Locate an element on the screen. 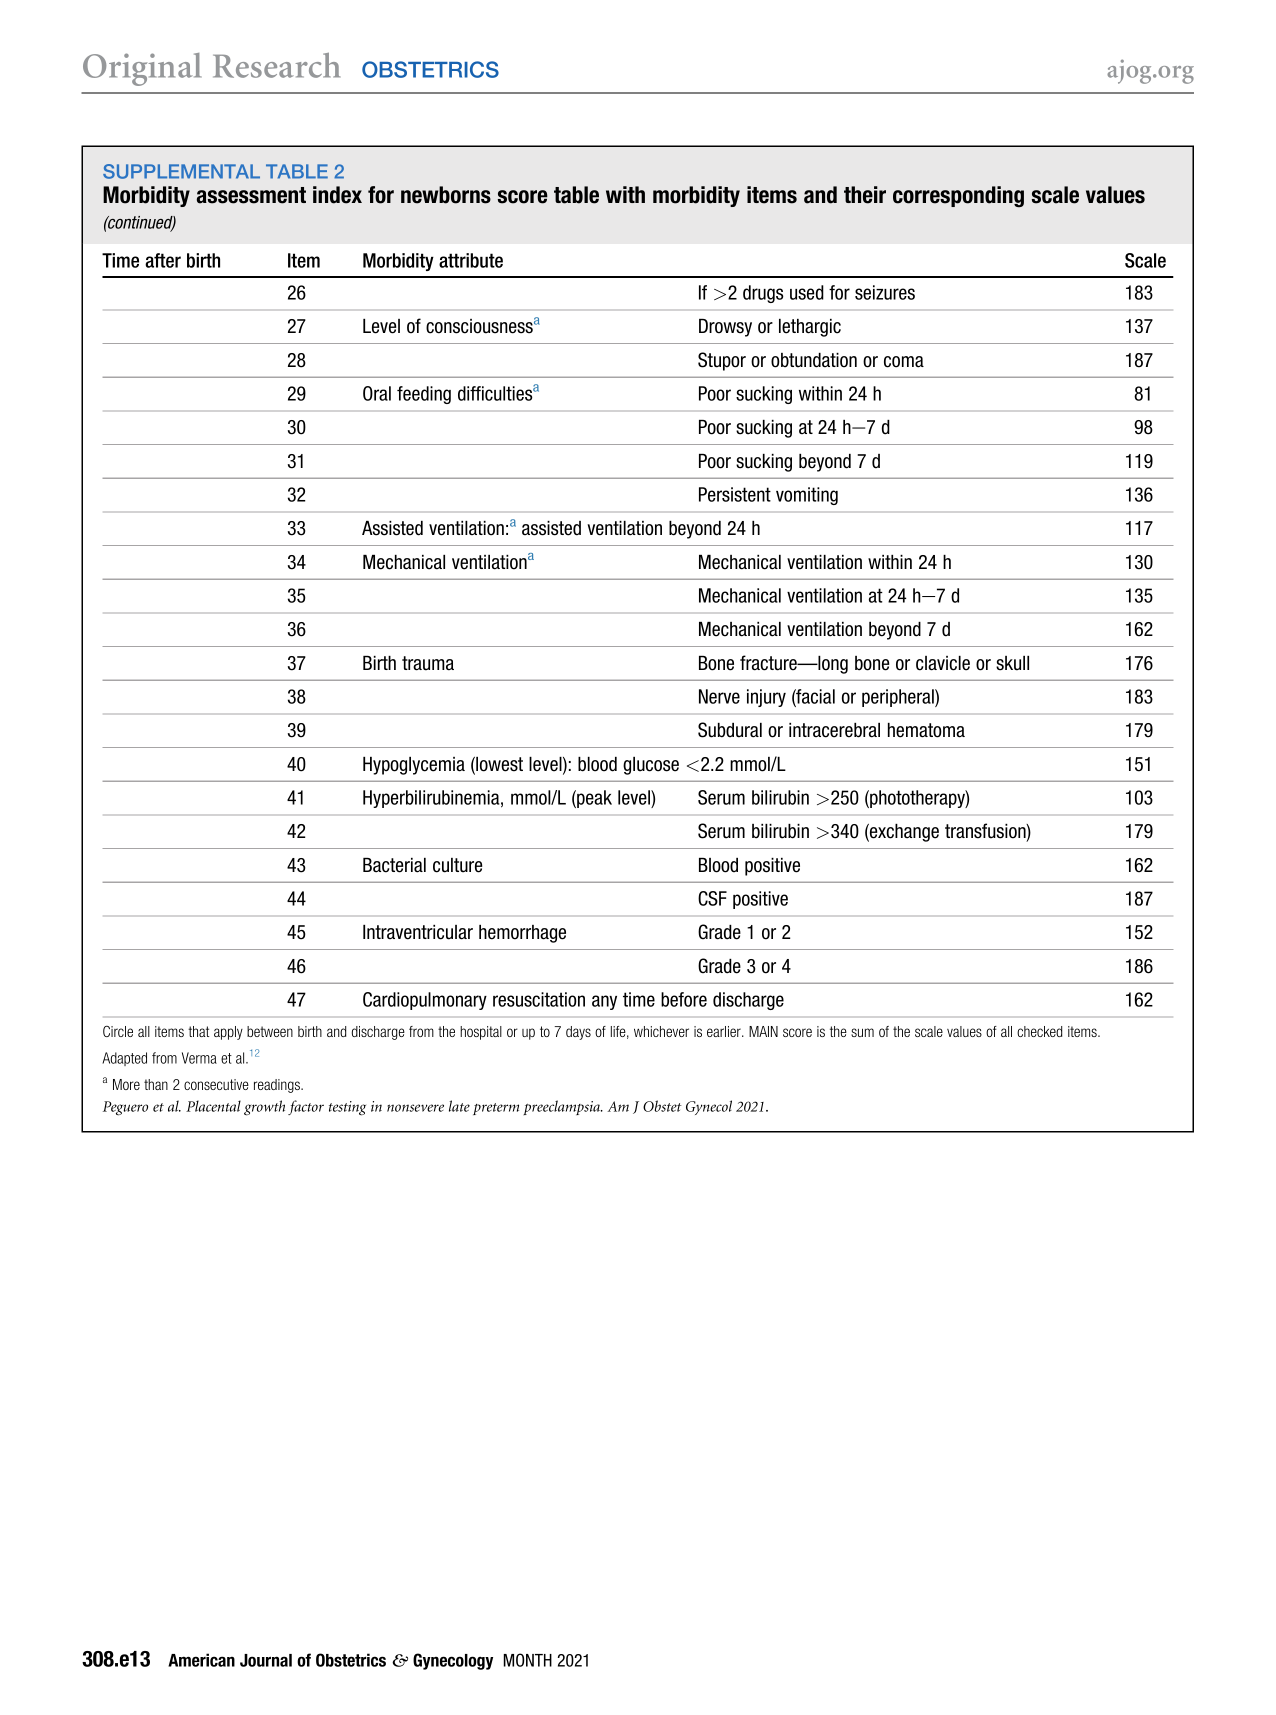 This screenshot has height=1715, width=1276. hematoma is located at coordinates (926, 730).
